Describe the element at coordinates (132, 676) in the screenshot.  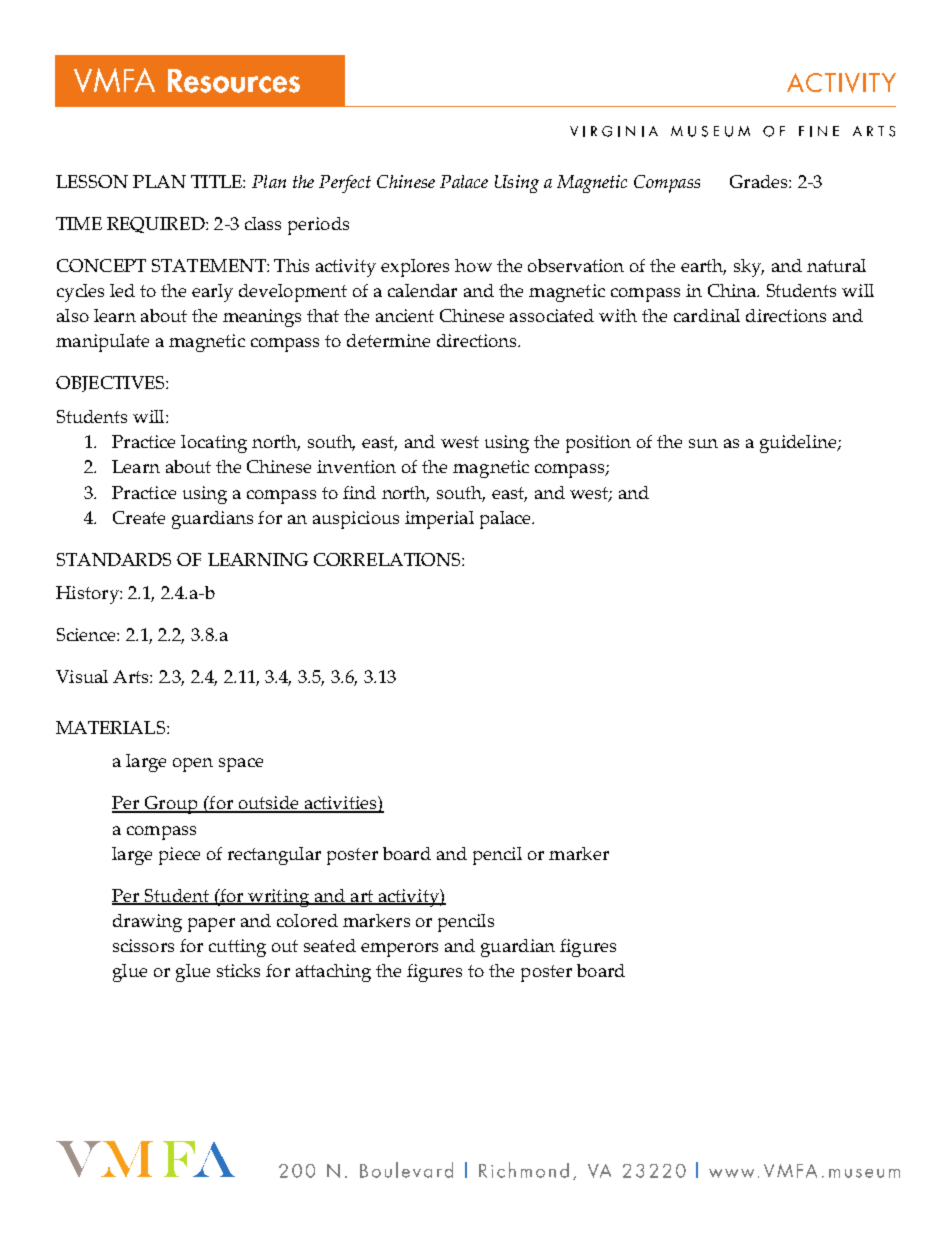
I see `Arts` at that location.
